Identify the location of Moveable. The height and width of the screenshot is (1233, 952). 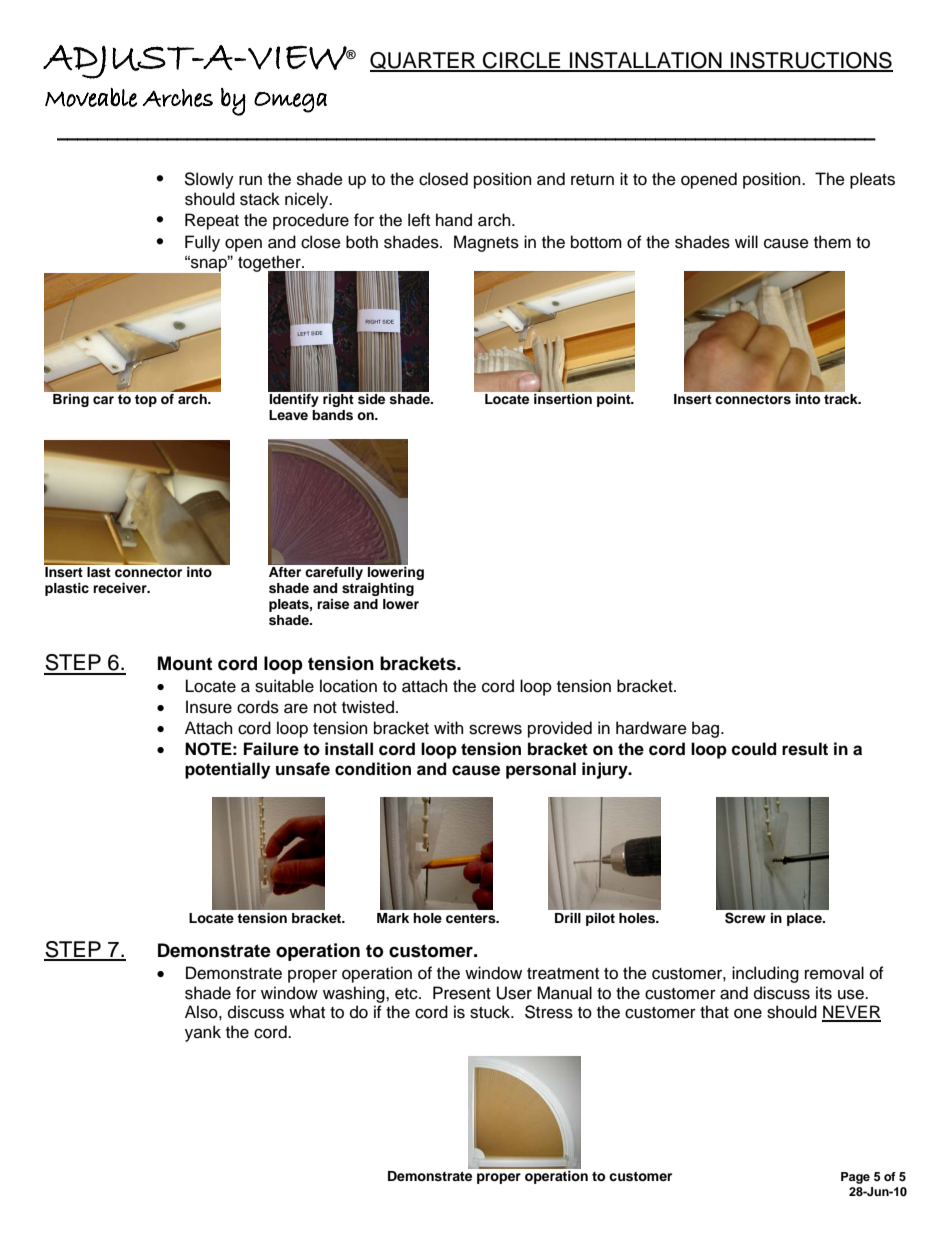
(91, 97).
